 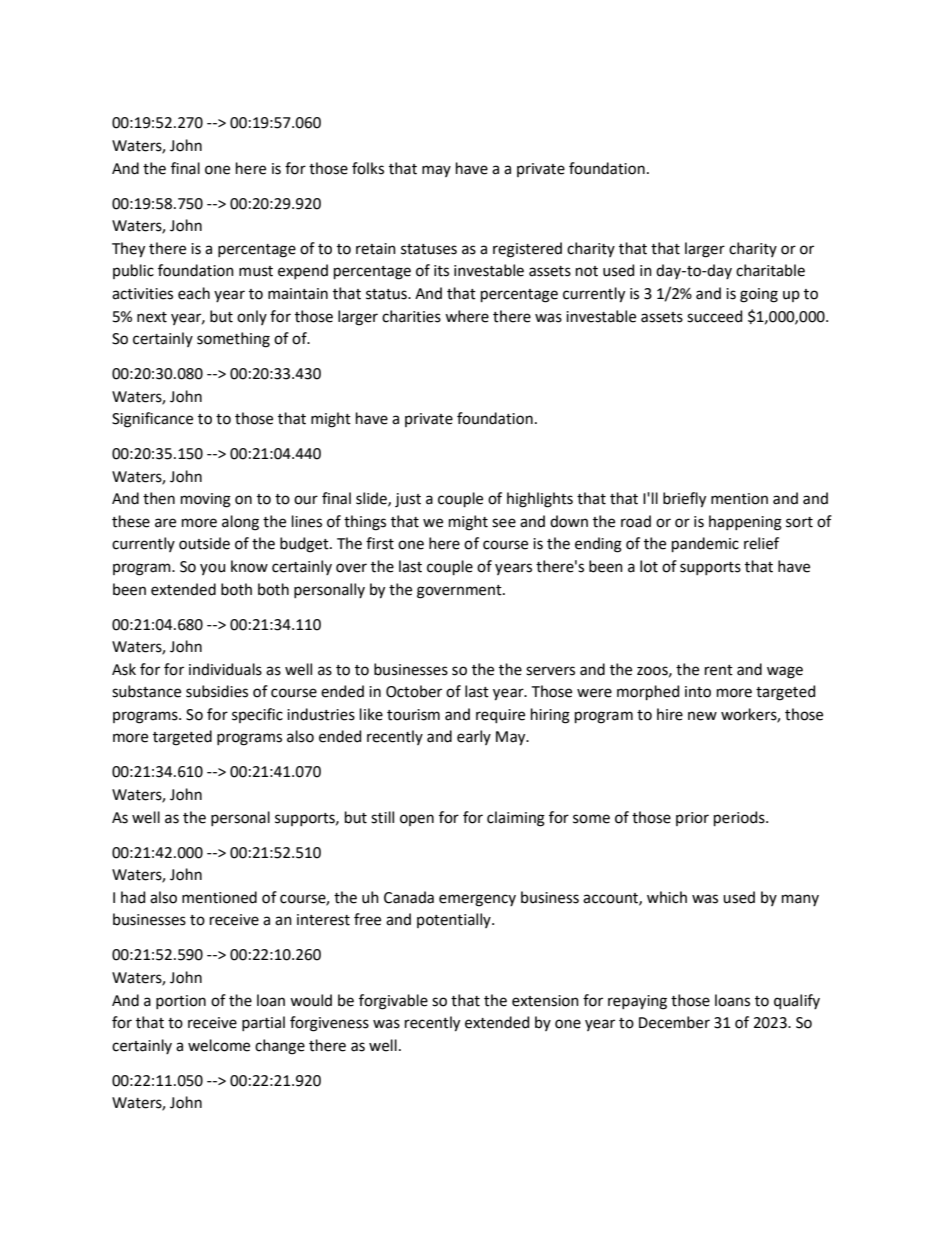 What do you see at coordinates (368, 168) in the screenshot?
I see `folks` at bounding box center [368, 168].
